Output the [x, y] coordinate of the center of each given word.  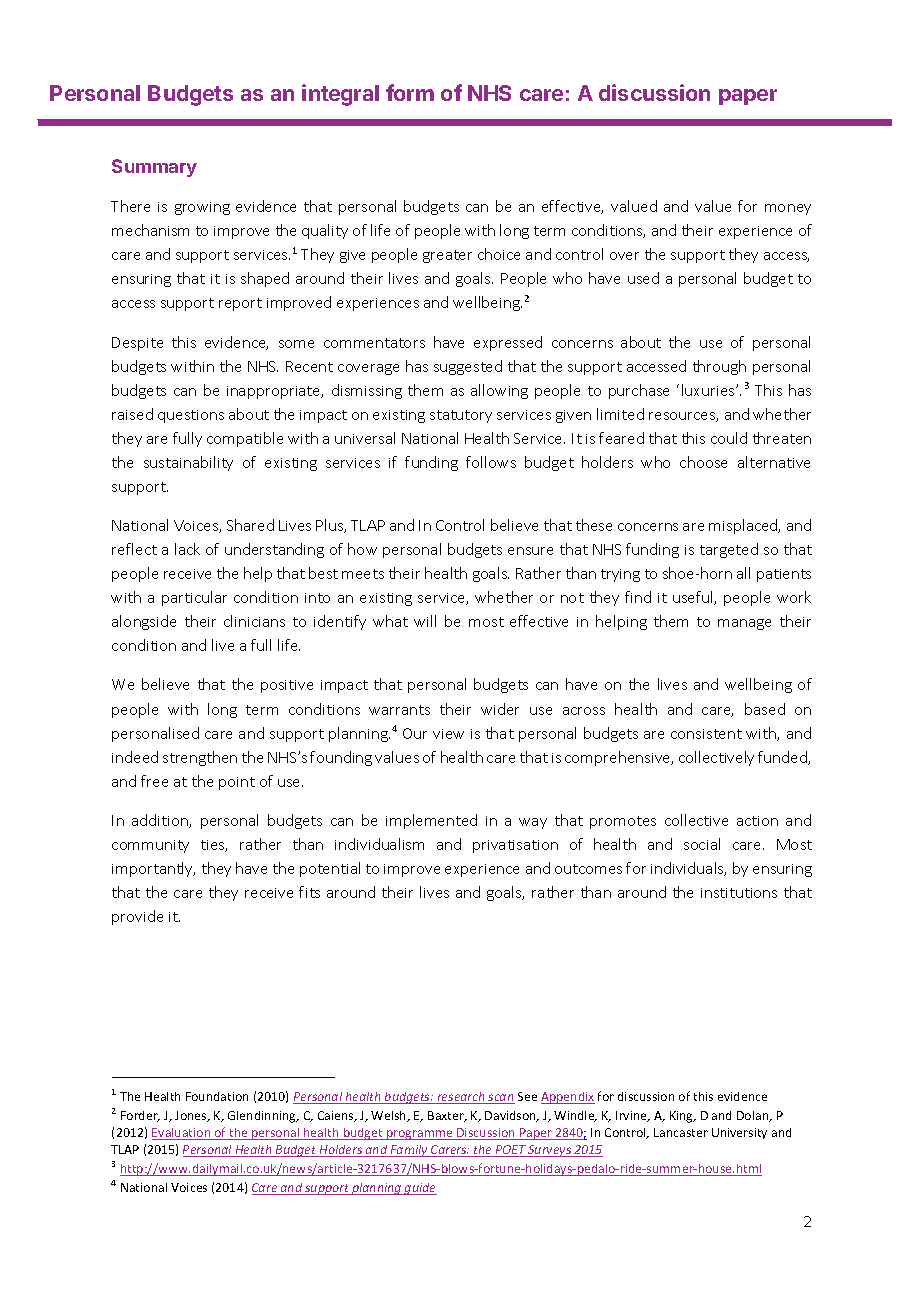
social [702, 844]
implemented [431, 821]
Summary [154, 168]
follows [491, 462]
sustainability [188, 463]
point [237, 783]
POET [510, 1151]
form [410, 92]
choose [703, 462]
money [788, 209]
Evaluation [182, 1134]
